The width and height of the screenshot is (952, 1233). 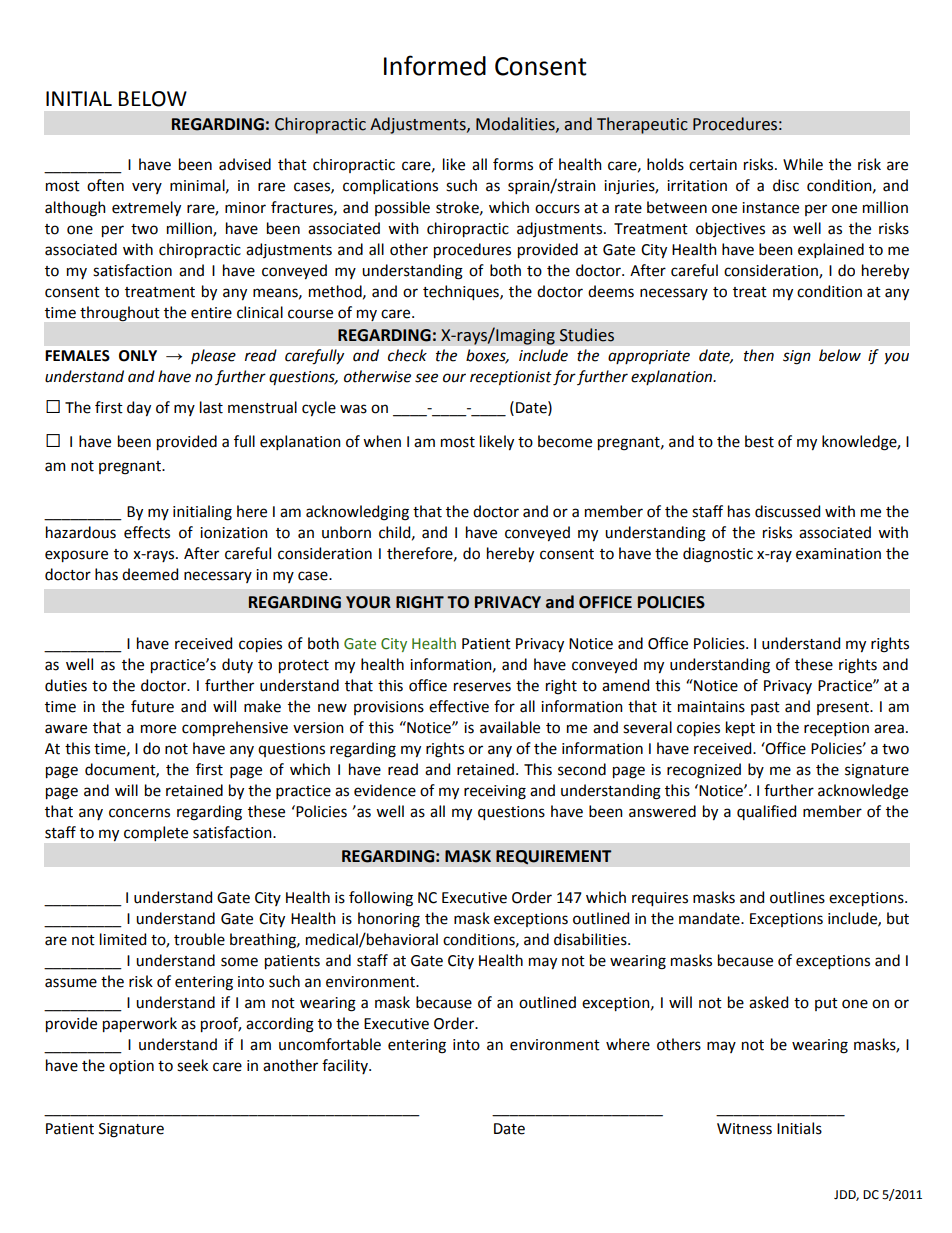 I want to click on While, so click(x=803, y=164).
